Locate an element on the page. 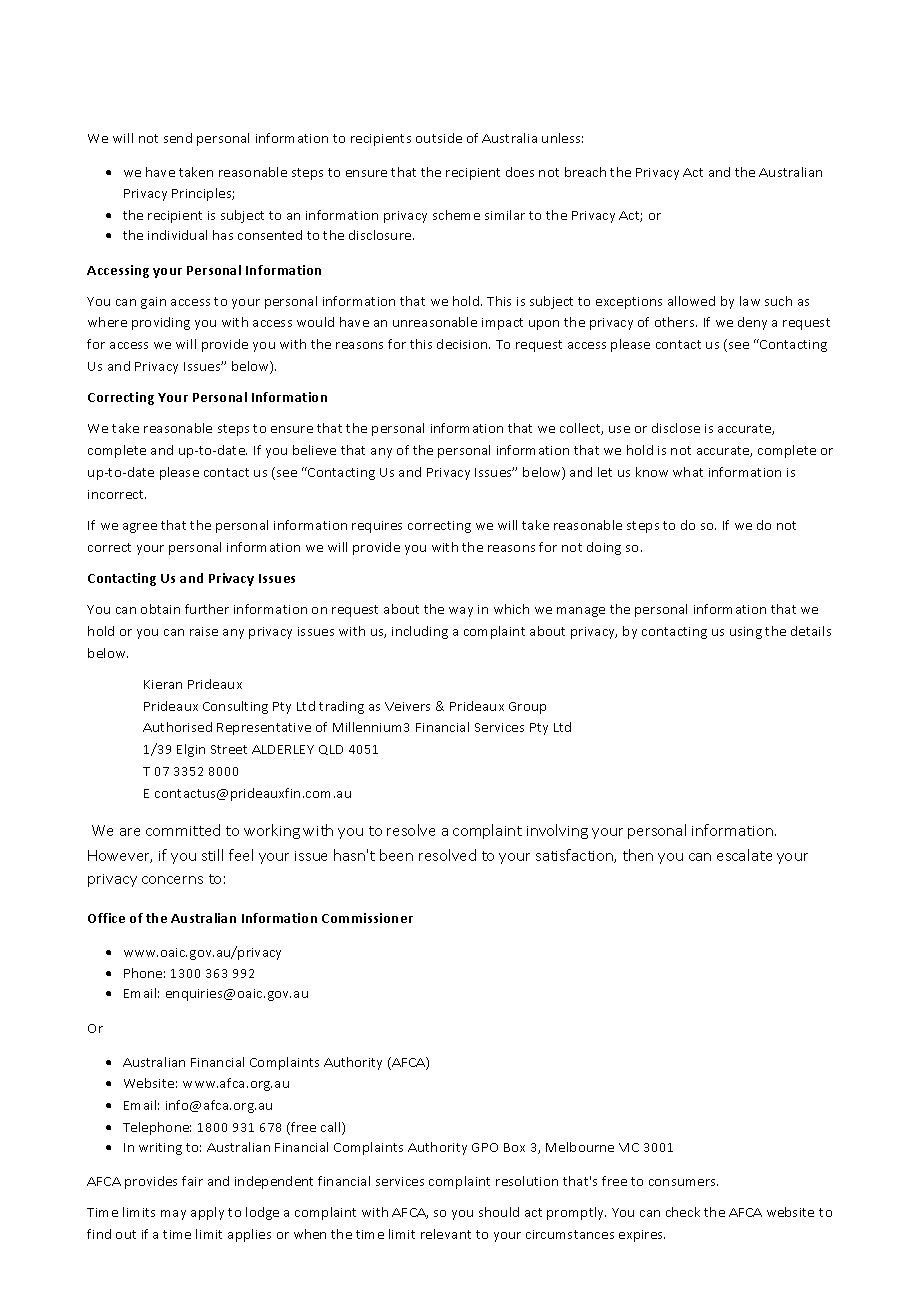 The image size is (924, 1308). Group is located at coordinates (527, 708).
